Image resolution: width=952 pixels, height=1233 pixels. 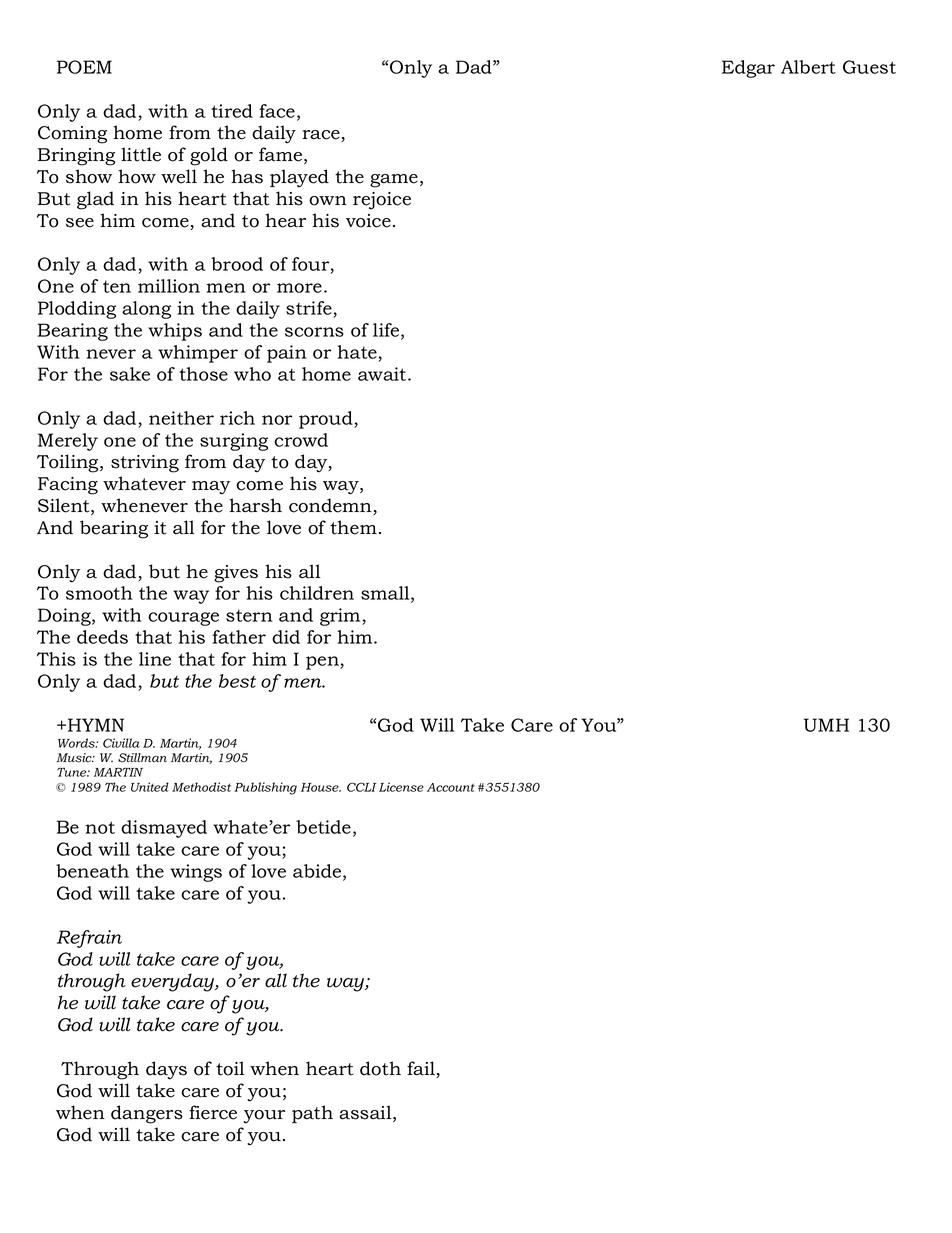 What do you see at coordinates (232, 111) in the screenshot?
I see `tired` at bounding box center [232, 111].
